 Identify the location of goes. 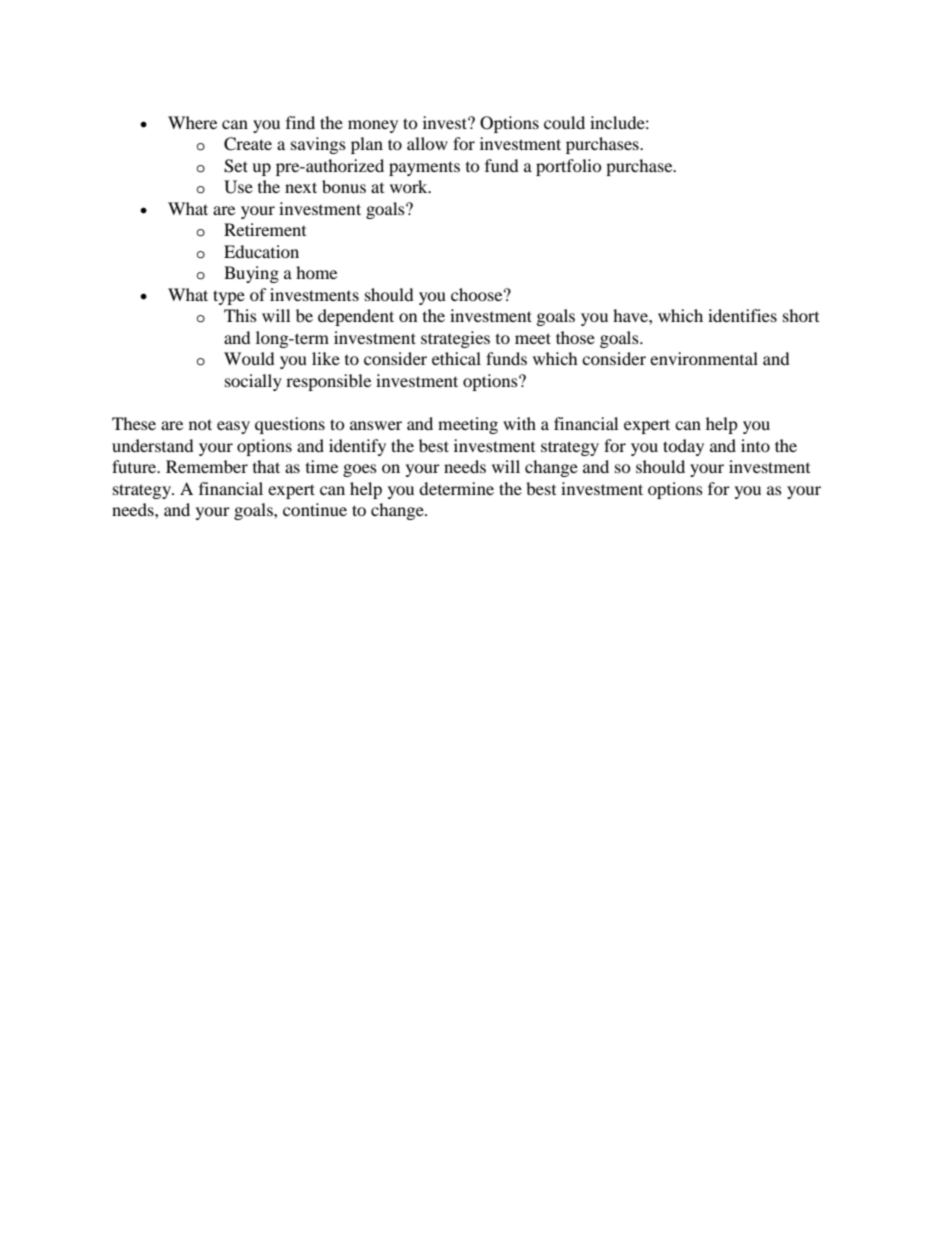
(360, 470).
